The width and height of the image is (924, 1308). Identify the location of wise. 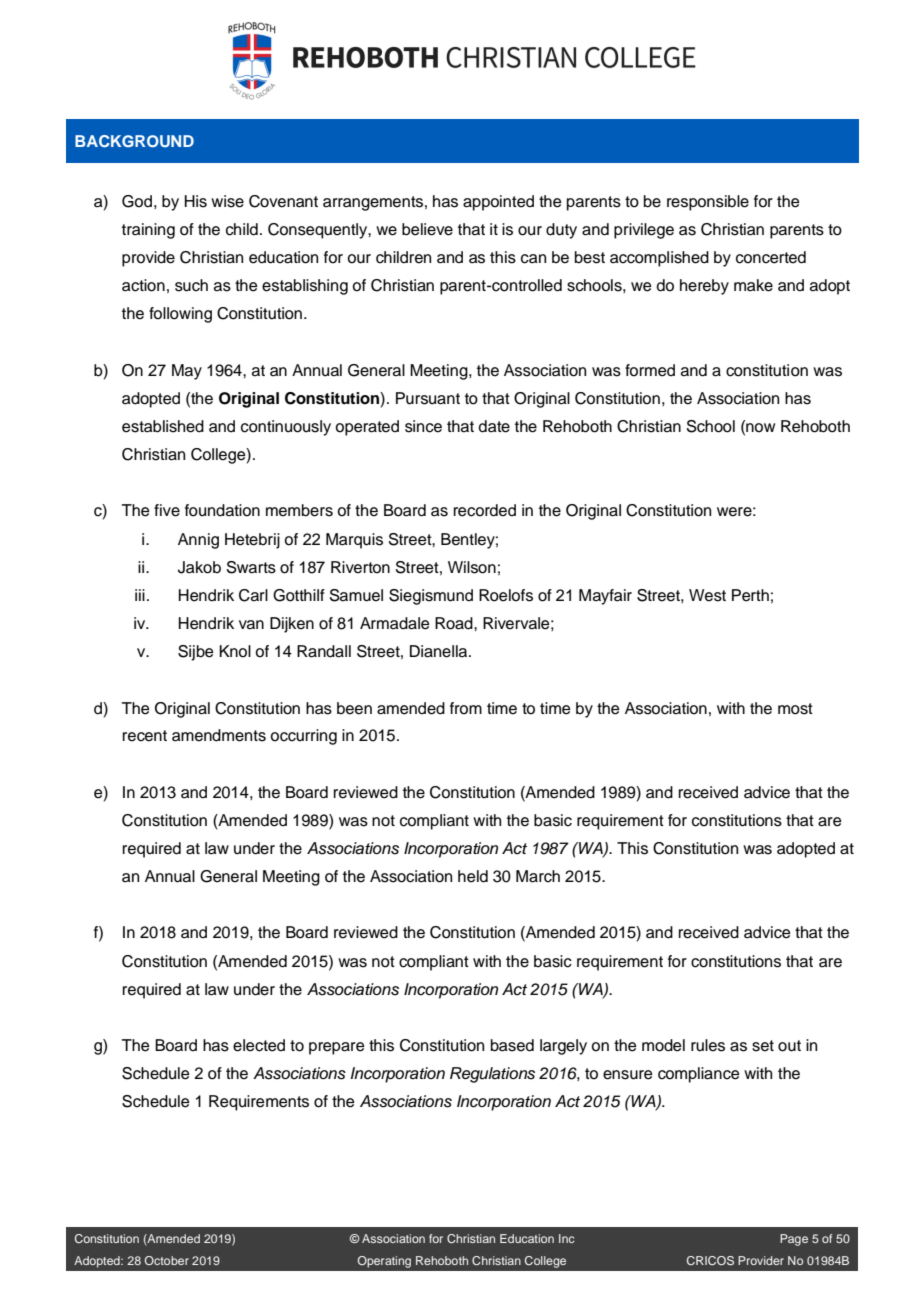
(227, 201).
